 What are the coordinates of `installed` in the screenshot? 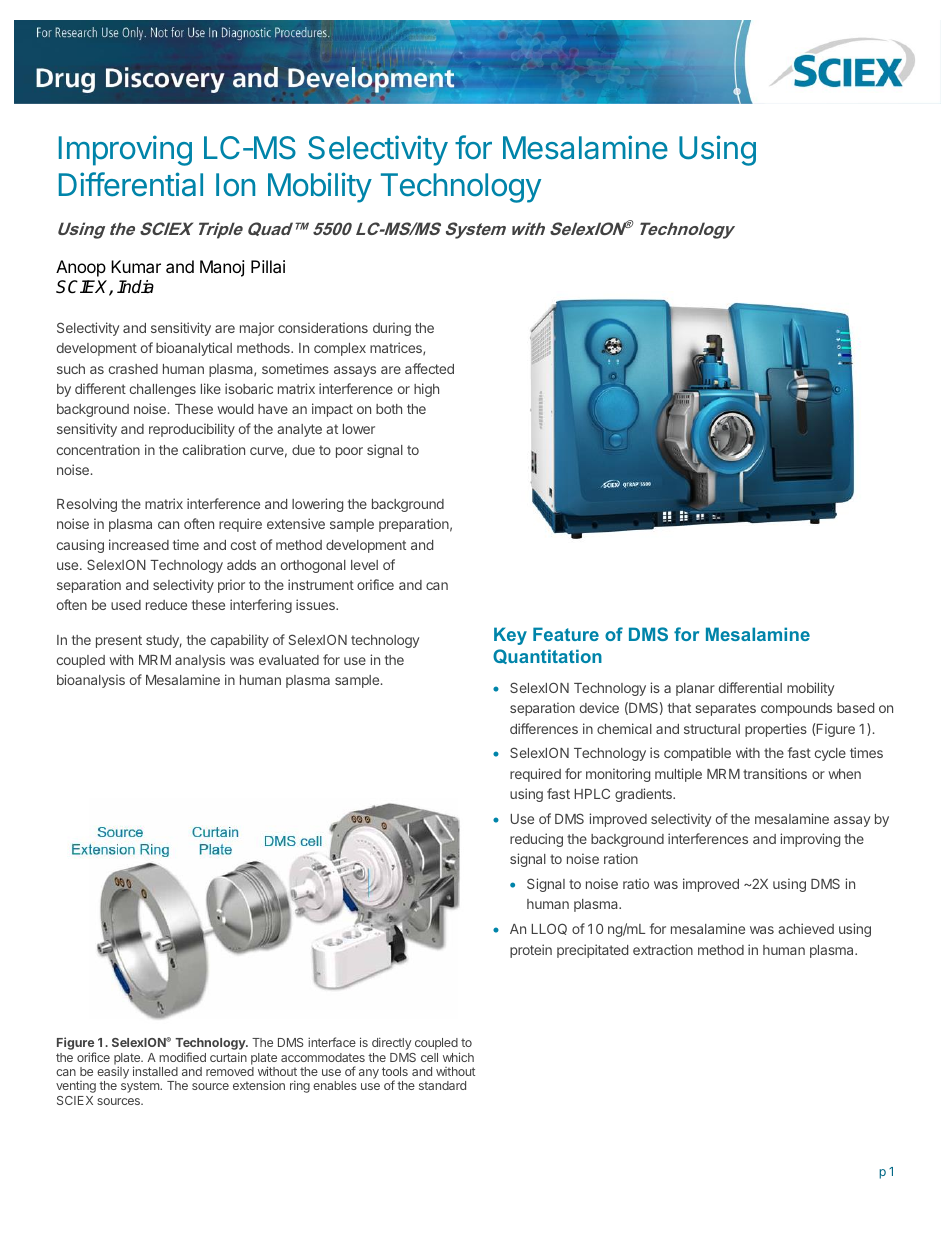 It's located at (155, 1071).
